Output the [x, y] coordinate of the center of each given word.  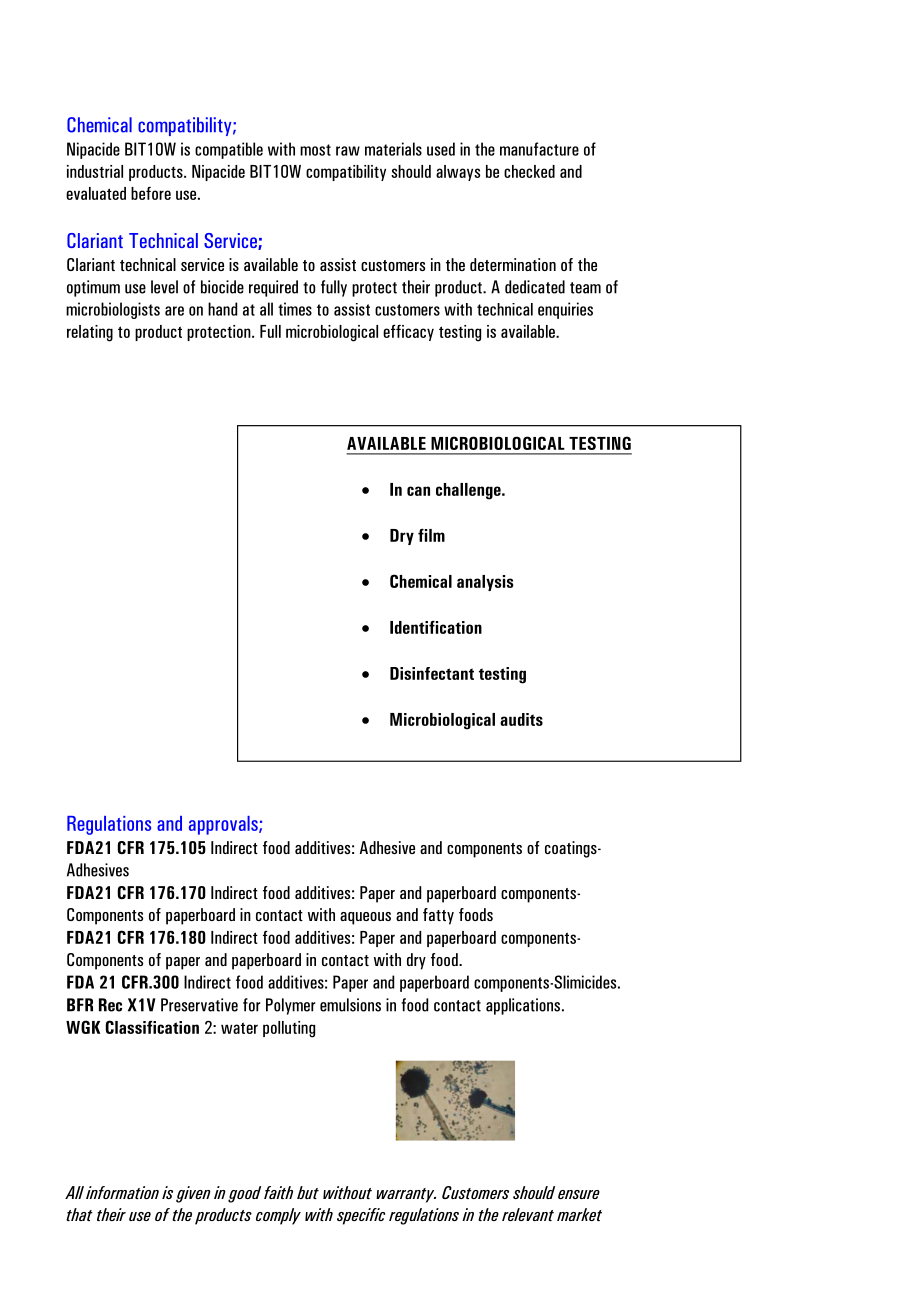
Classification [152, 1027]
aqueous [365, 918]
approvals [224, 825]
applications [524, 1006]
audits [521, 719]
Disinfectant [432, 673]
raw [348, 151]
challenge [469, 491]
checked [529, 171]
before [151, 193]
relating [90, 333]
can [418, 491]
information [122, 1192]
